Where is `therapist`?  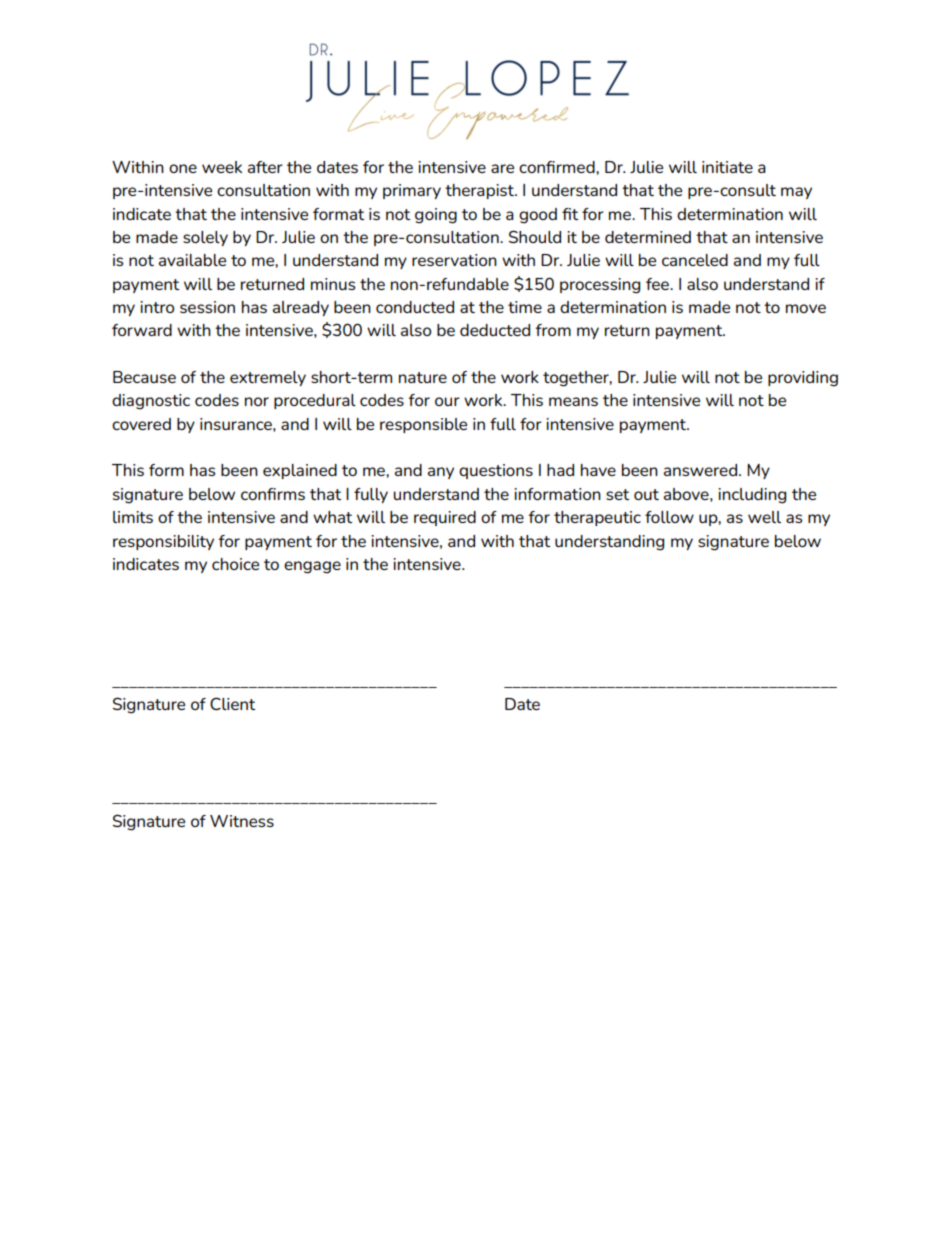
therapist is located at coordinates (480, 191).
